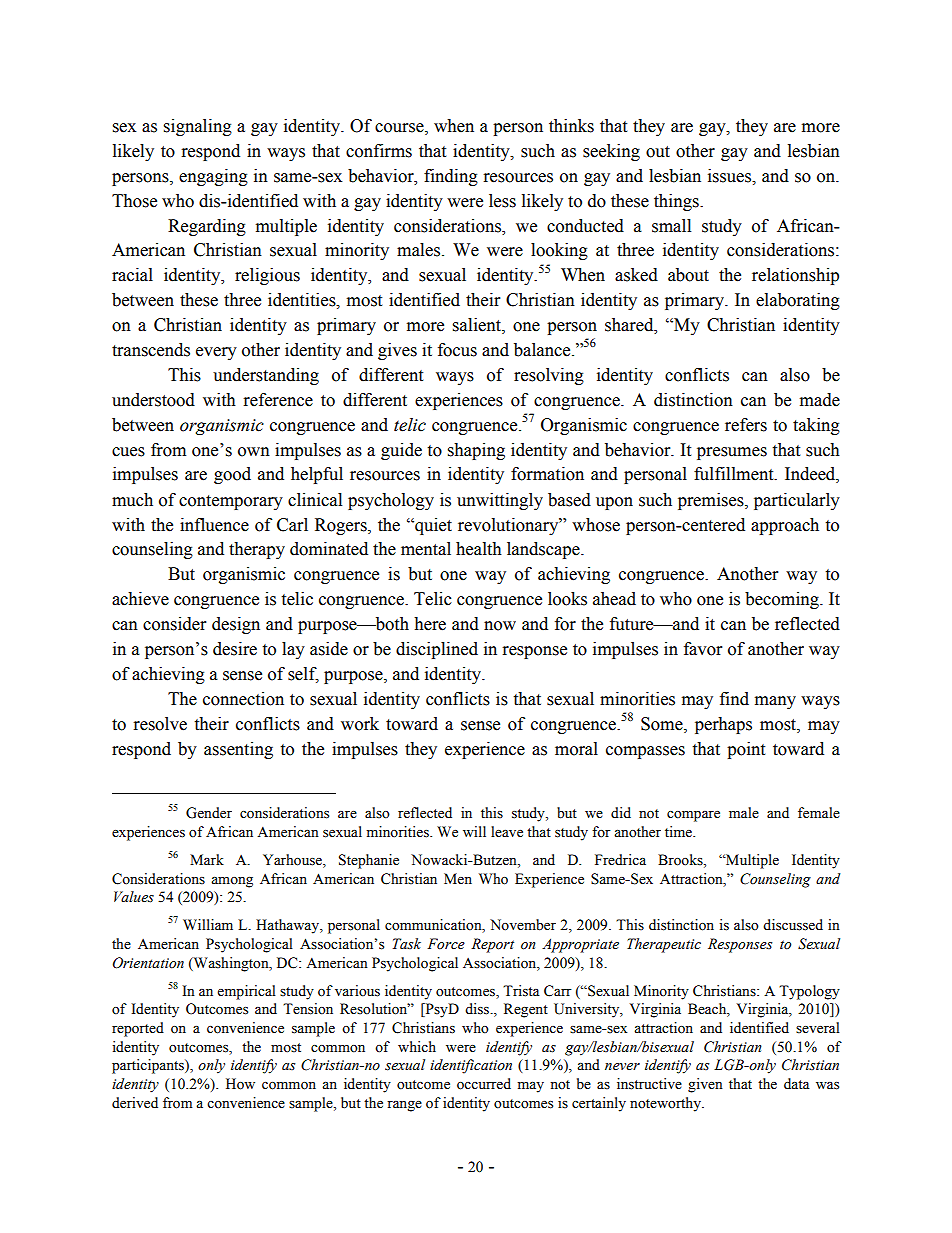  I want to click on engaging, so click(213, 177).
